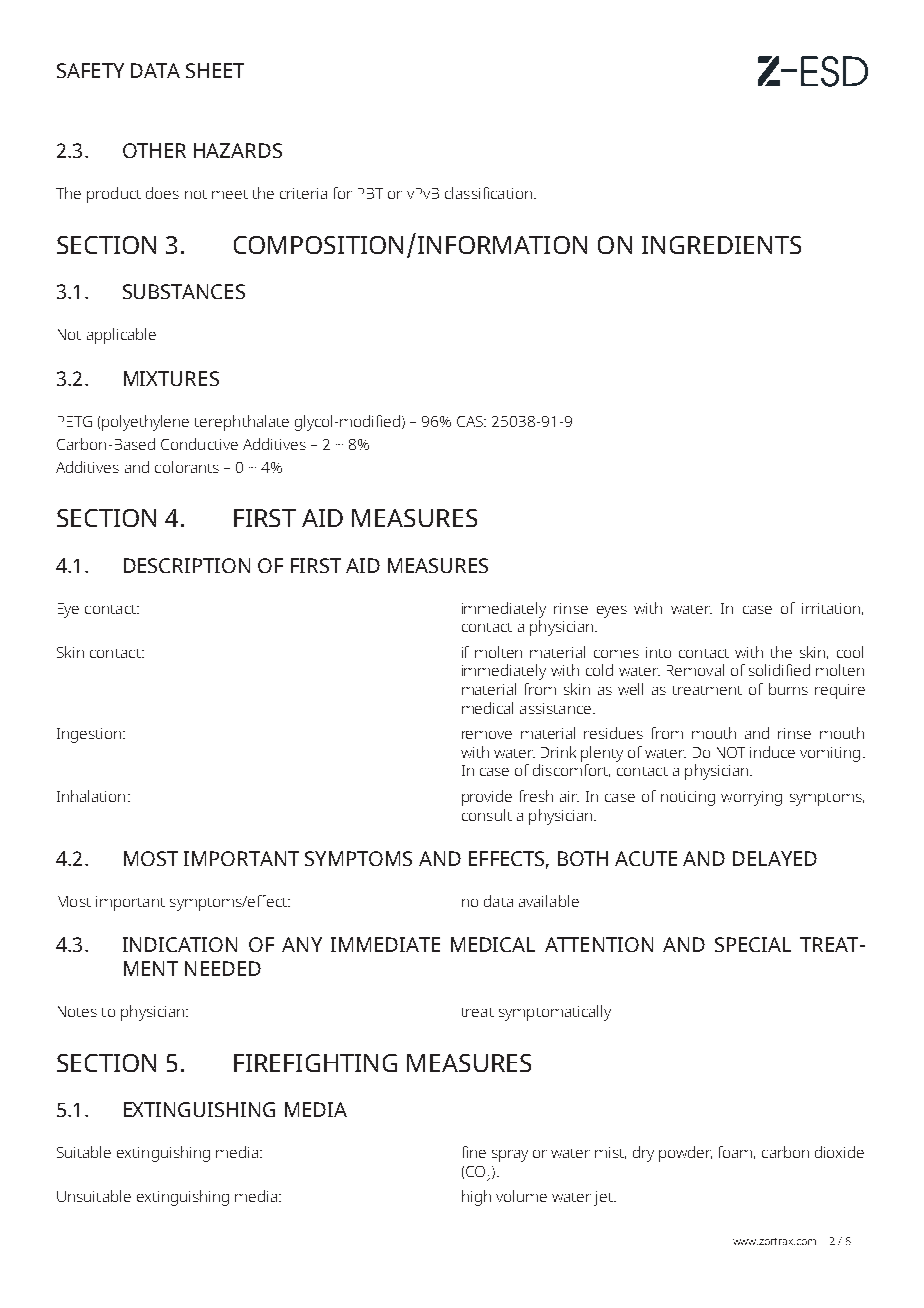 The width and height of the screenshot is (924, 1308). Describe the element at coordinates (215, 70) in the screenshot. I see `SHEET` at that location.
